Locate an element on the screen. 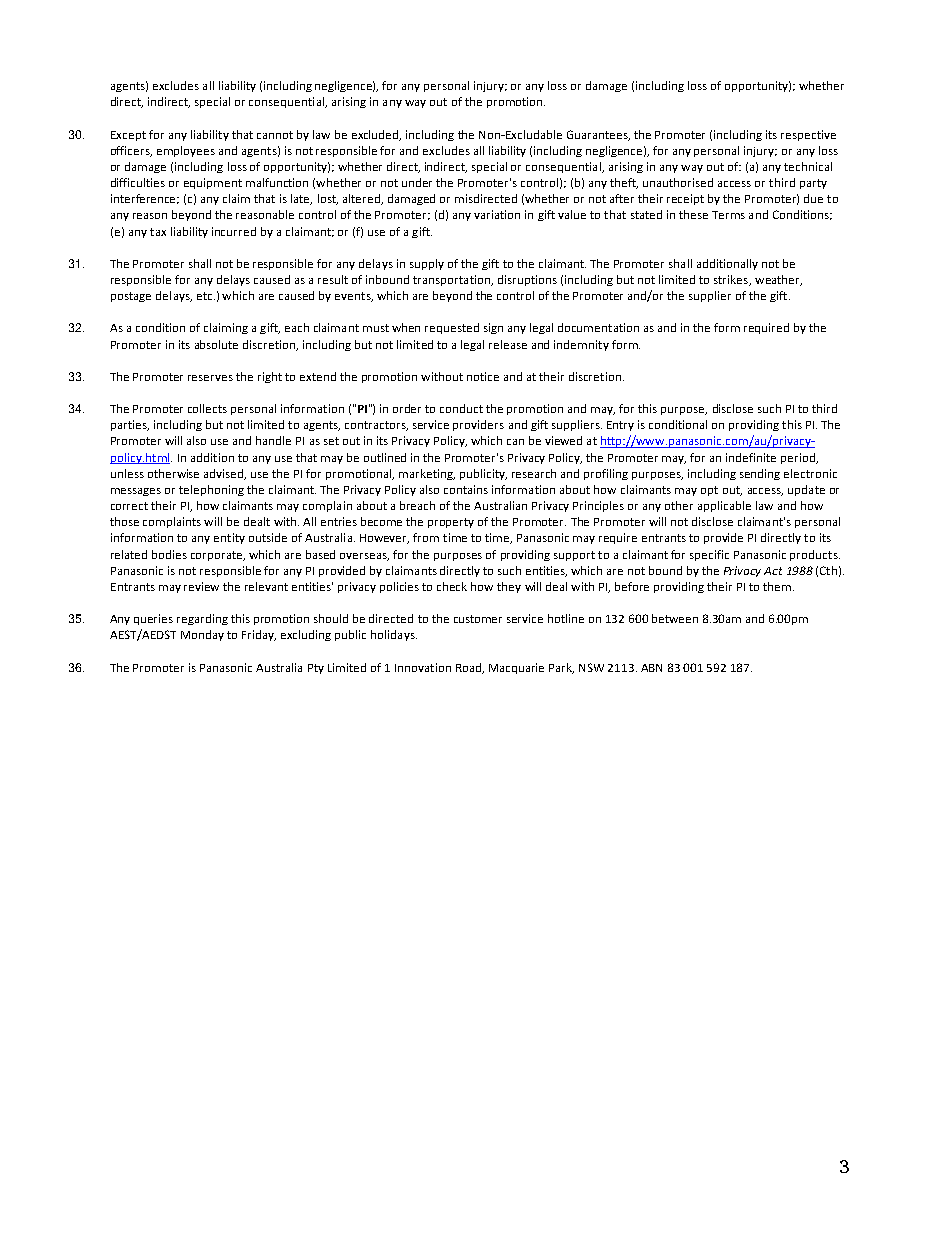  etc is located at coordinates (206, 296).
